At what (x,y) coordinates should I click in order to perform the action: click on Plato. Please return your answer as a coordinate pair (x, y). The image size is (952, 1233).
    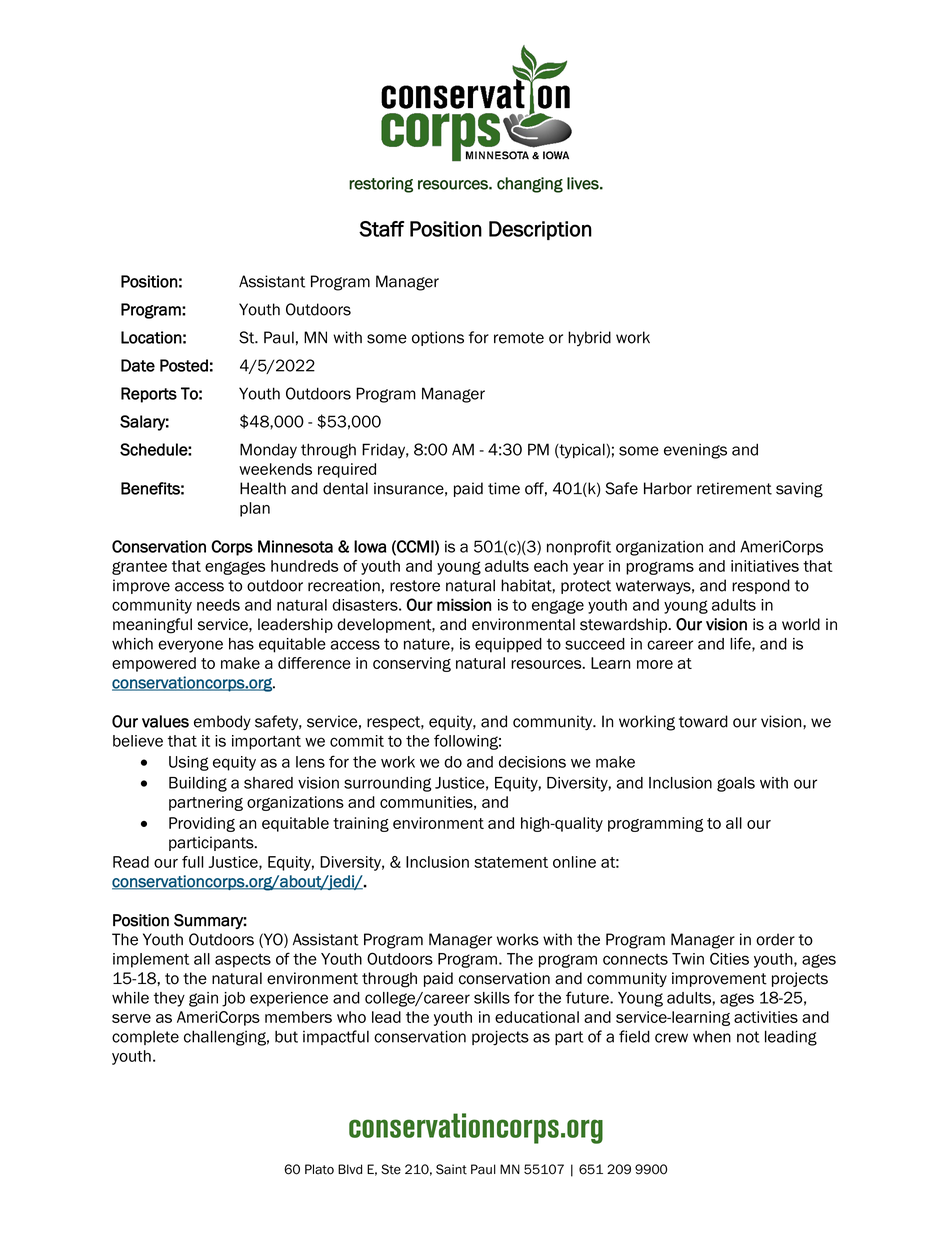
    Looking at the image, I should click on (319, 1169).
